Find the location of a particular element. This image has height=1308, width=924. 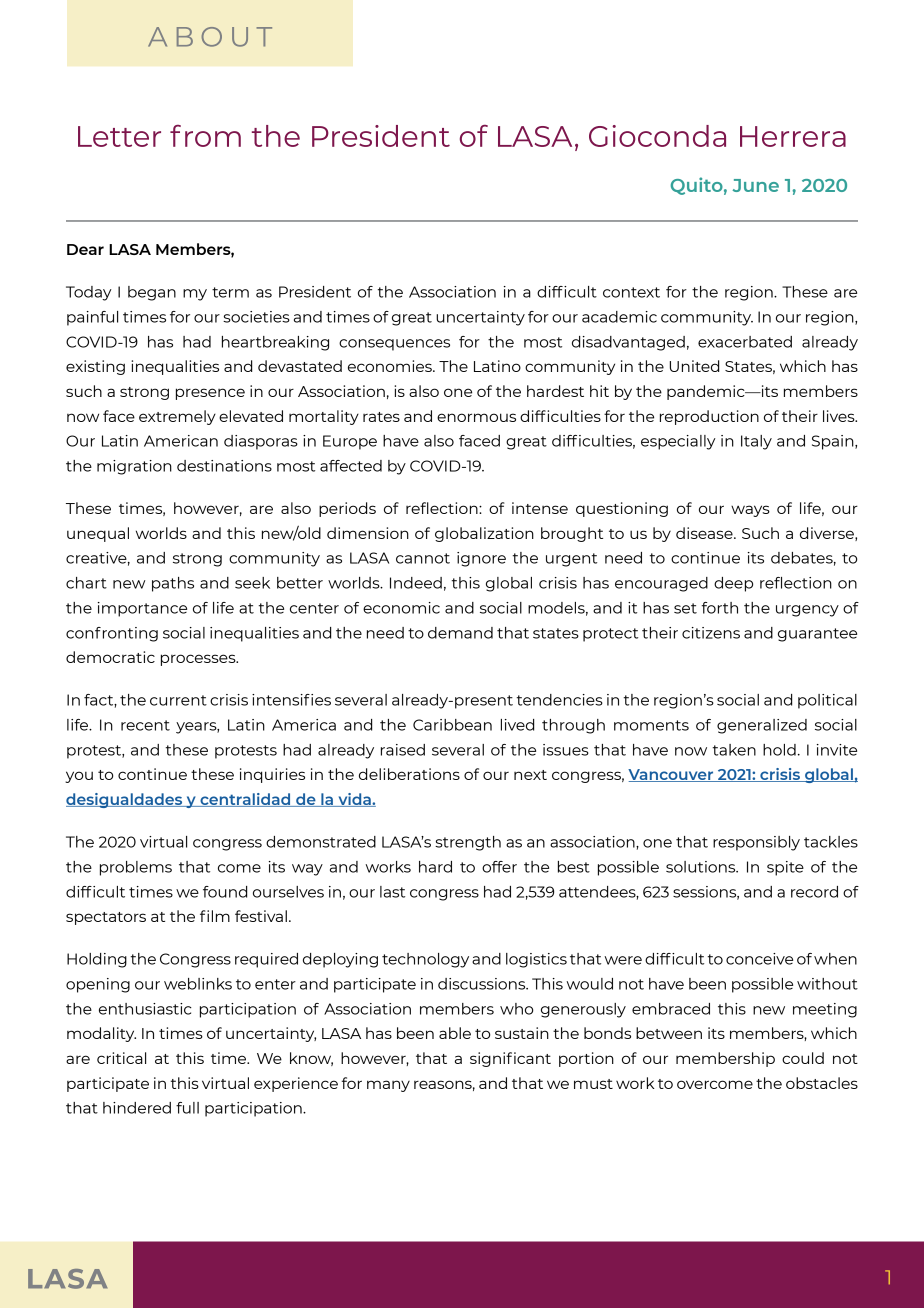

from is located at coordinates (205, 136).
